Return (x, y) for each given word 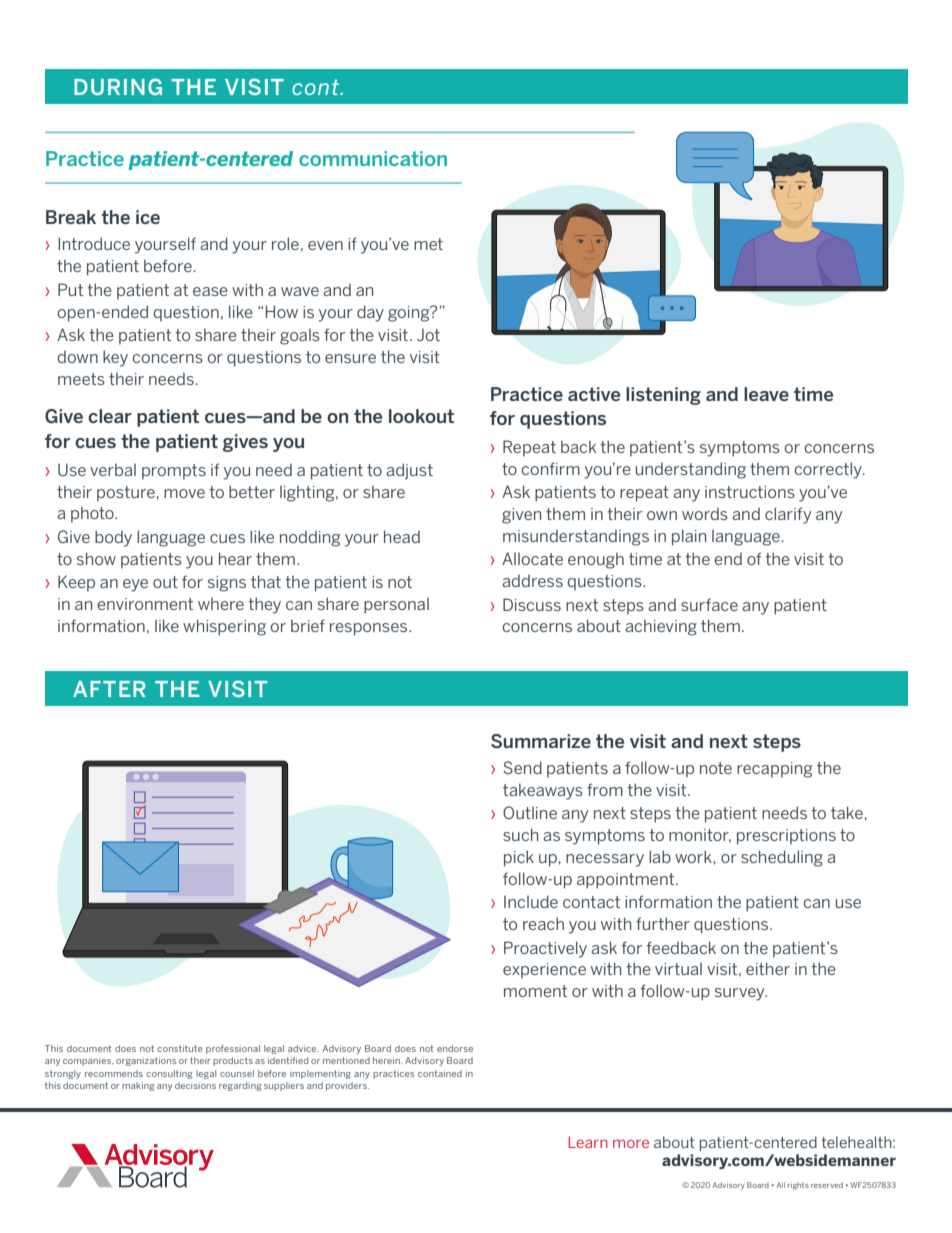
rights (798, 1186)
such (520, 834)
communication (373, 158)
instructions (750, 492)
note (716, 768)
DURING (118, 86)
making (138, 1086)
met (428, 244)
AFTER (109, 689)
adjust (410, 471)
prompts (174, 471)
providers (348, 1086)
